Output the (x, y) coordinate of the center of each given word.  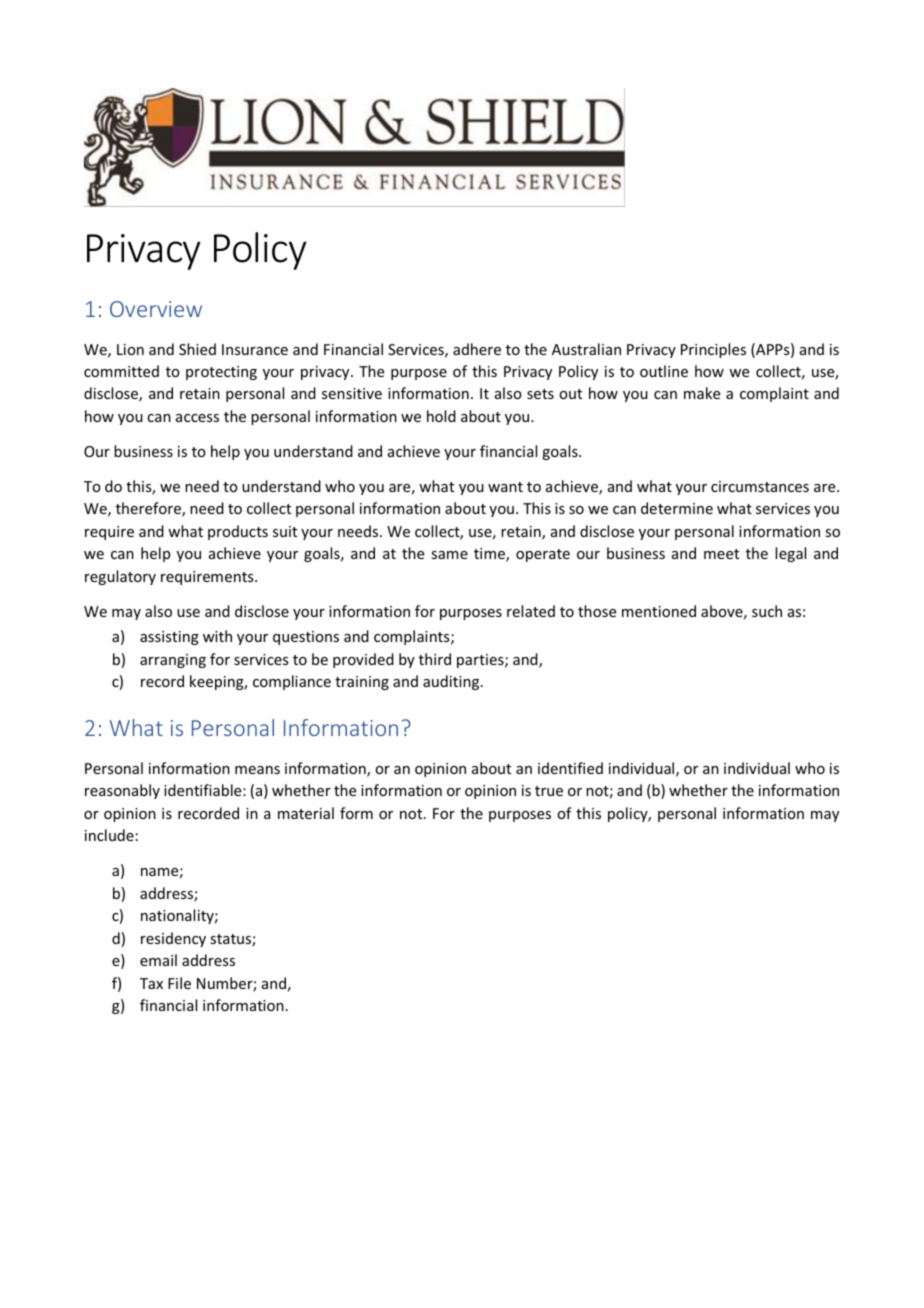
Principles (713, 350)
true (549, 791)
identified (570, 768)
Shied (197, 349)
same (449, 555)
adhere (477, 349)
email (158, 960)
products (238, 532)
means (257, 770)
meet (721, 554)
